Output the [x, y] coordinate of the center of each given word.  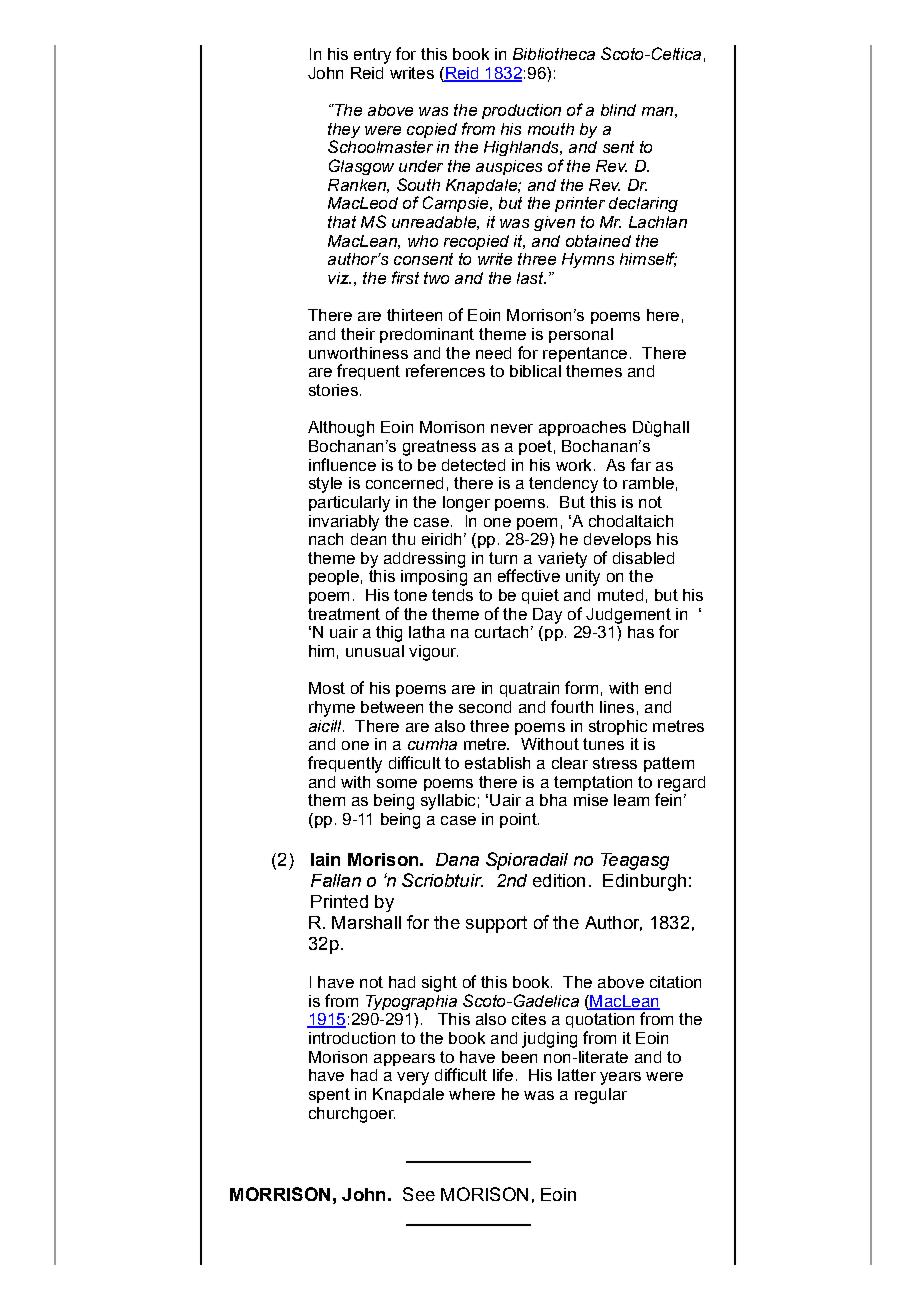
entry [372, 56]
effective [529, 575]
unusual [375, 651]
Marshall [366, 922]
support [496, 924]
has [641, 632]
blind [618, 110]
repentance [585, 354]
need [493, 353]
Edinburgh [644, 882]
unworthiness [358, 353]
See [419, 1194]
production [521, 111]
